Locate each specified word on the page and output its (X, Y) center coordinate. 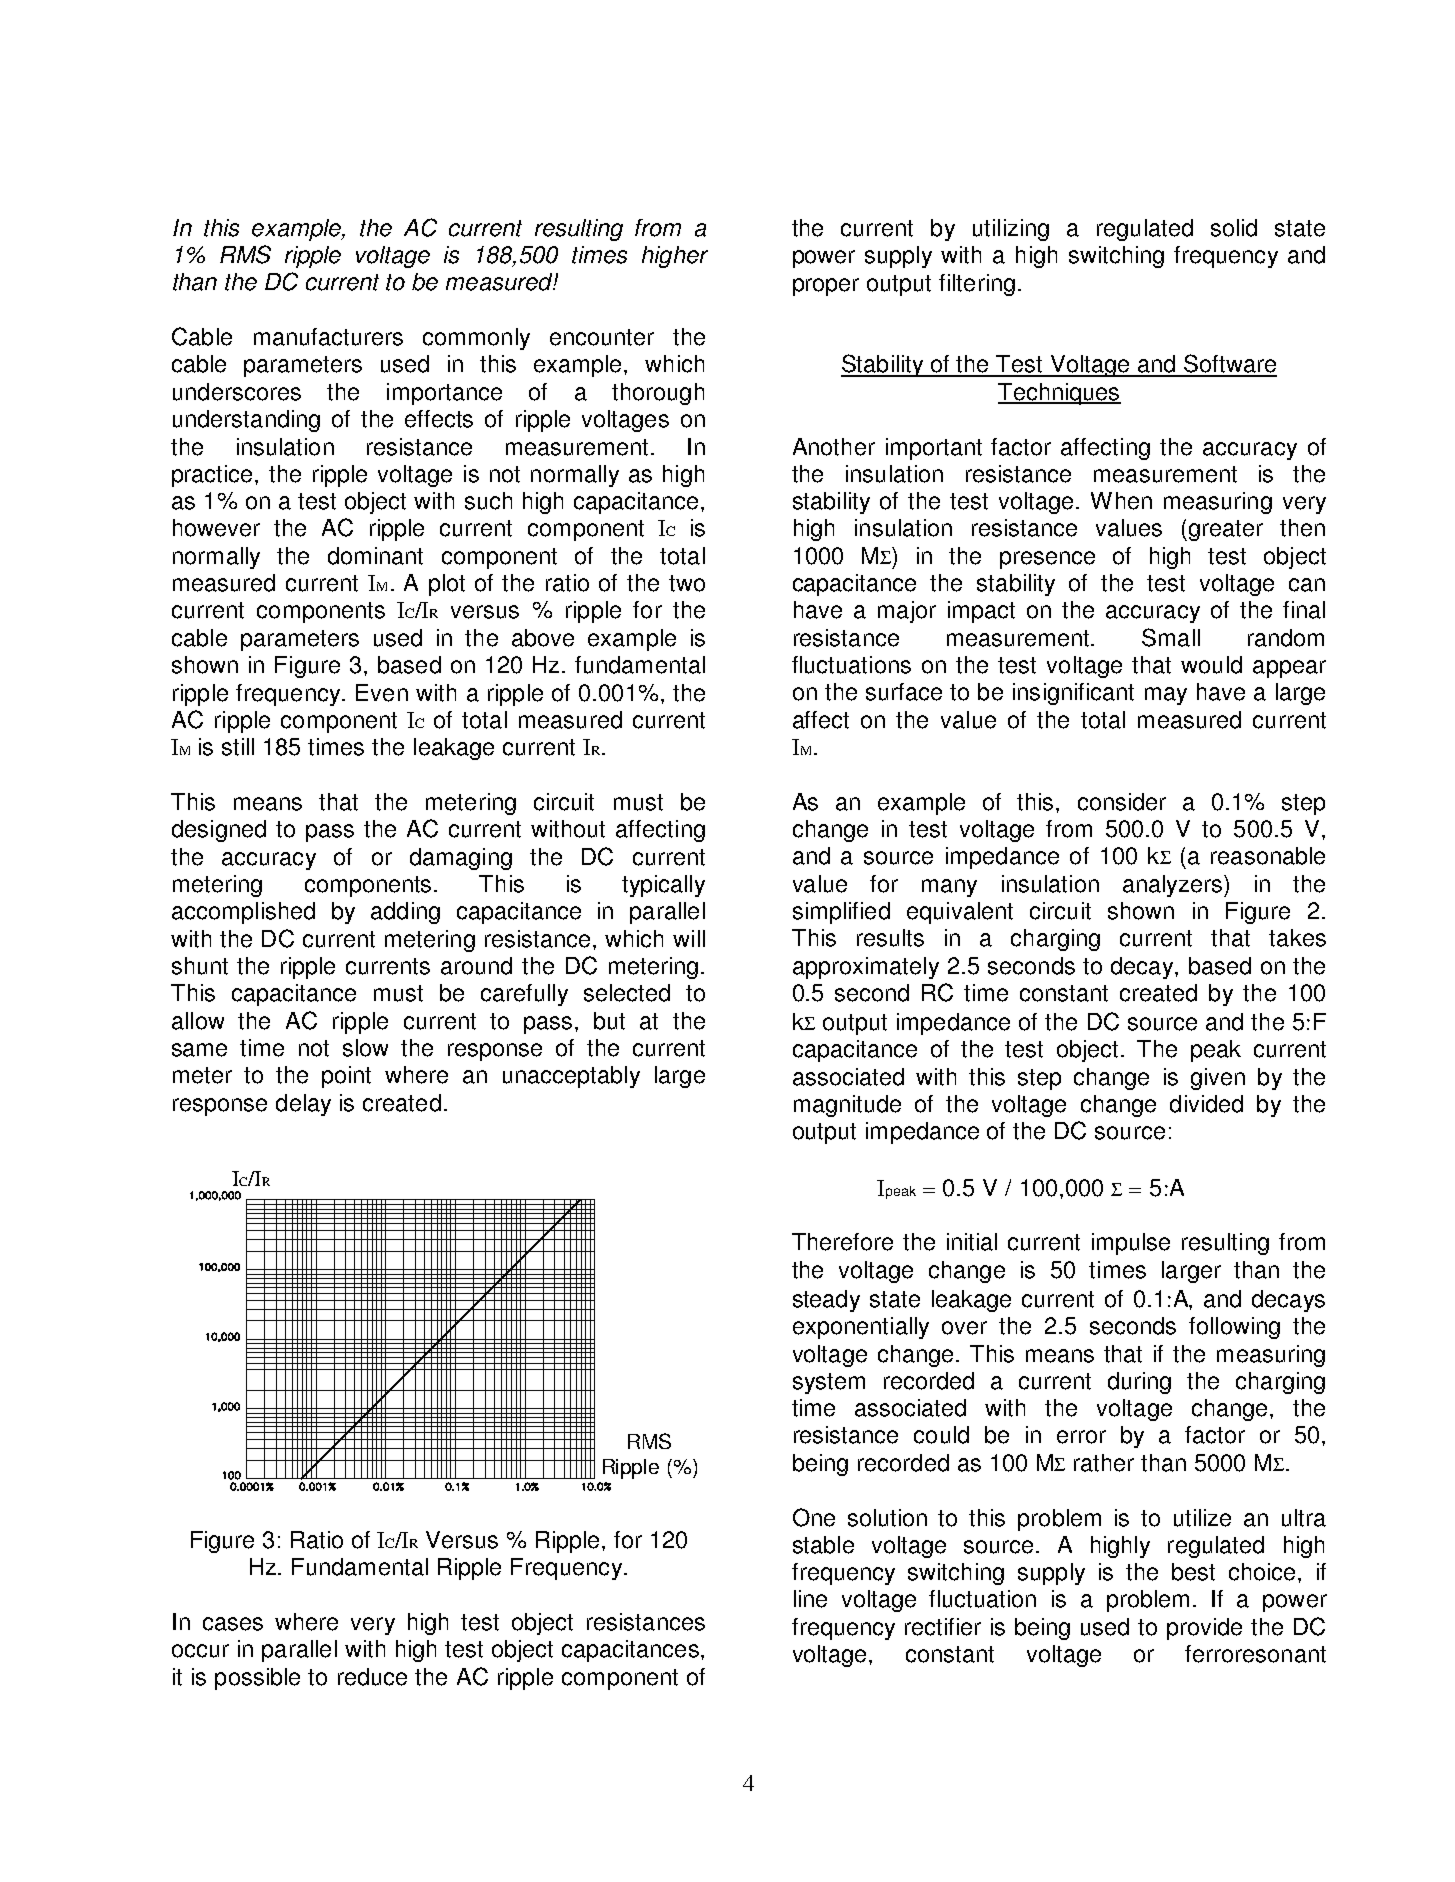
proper (826, 287)
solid (1234, 228)
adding (405, 913)
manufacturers (328, 337)
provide (1204, 1629)
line (810, 1599)
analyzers (1174, 886)
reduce (372, 1677)
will (689, 938)
